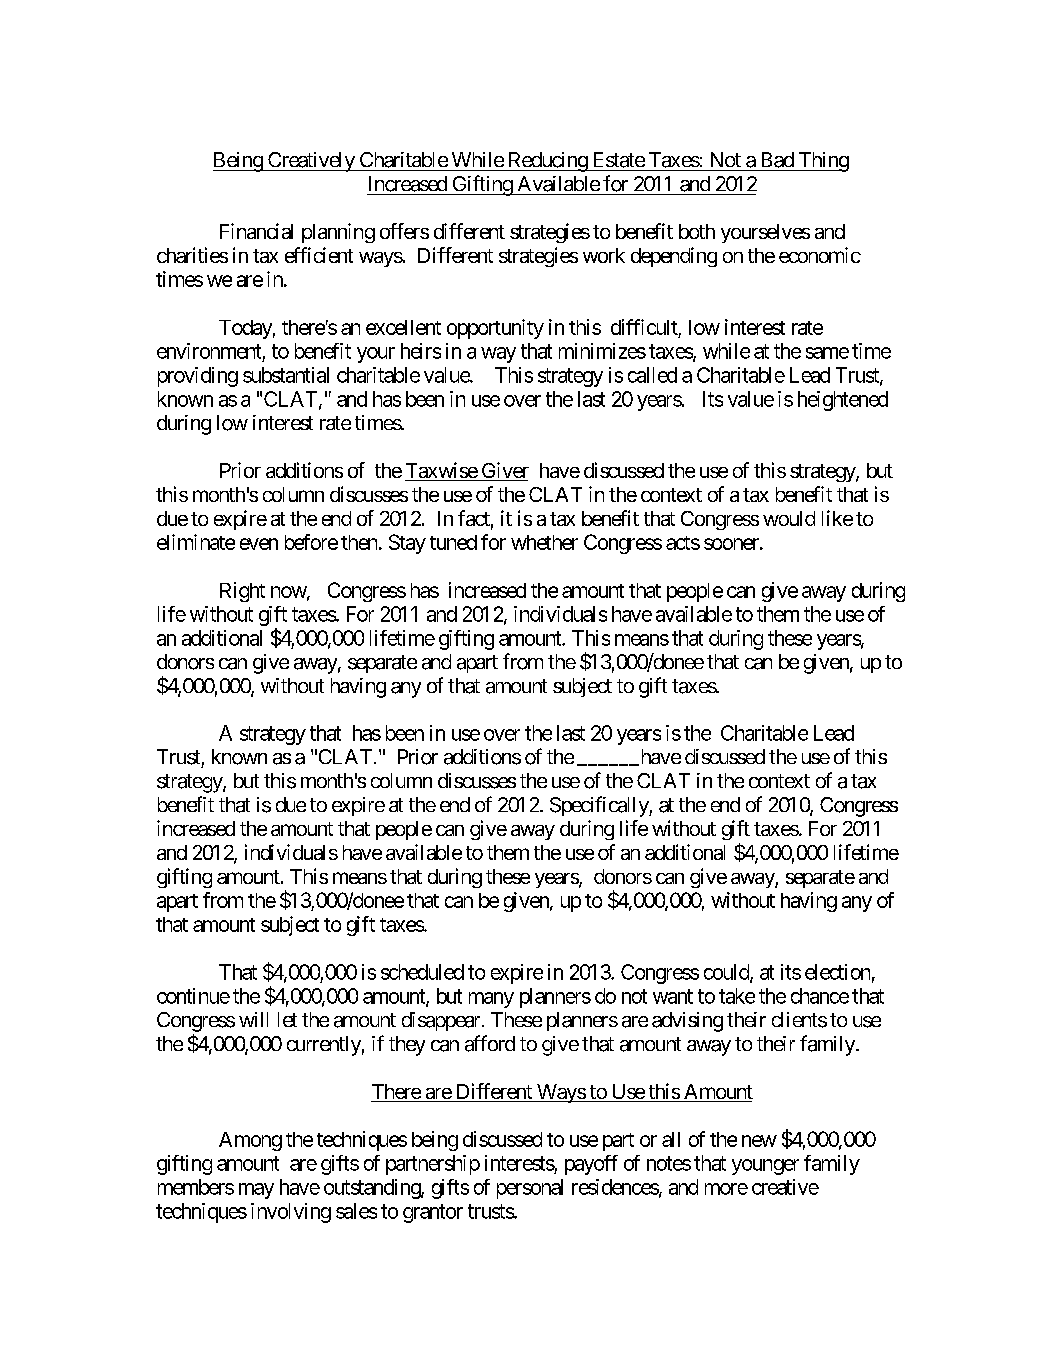 Image resolution: width=1061 pixels, height=1372 pixels. Describe the element at coordinates (778, 160) in the screenshot. I see `Bad` at that location.
